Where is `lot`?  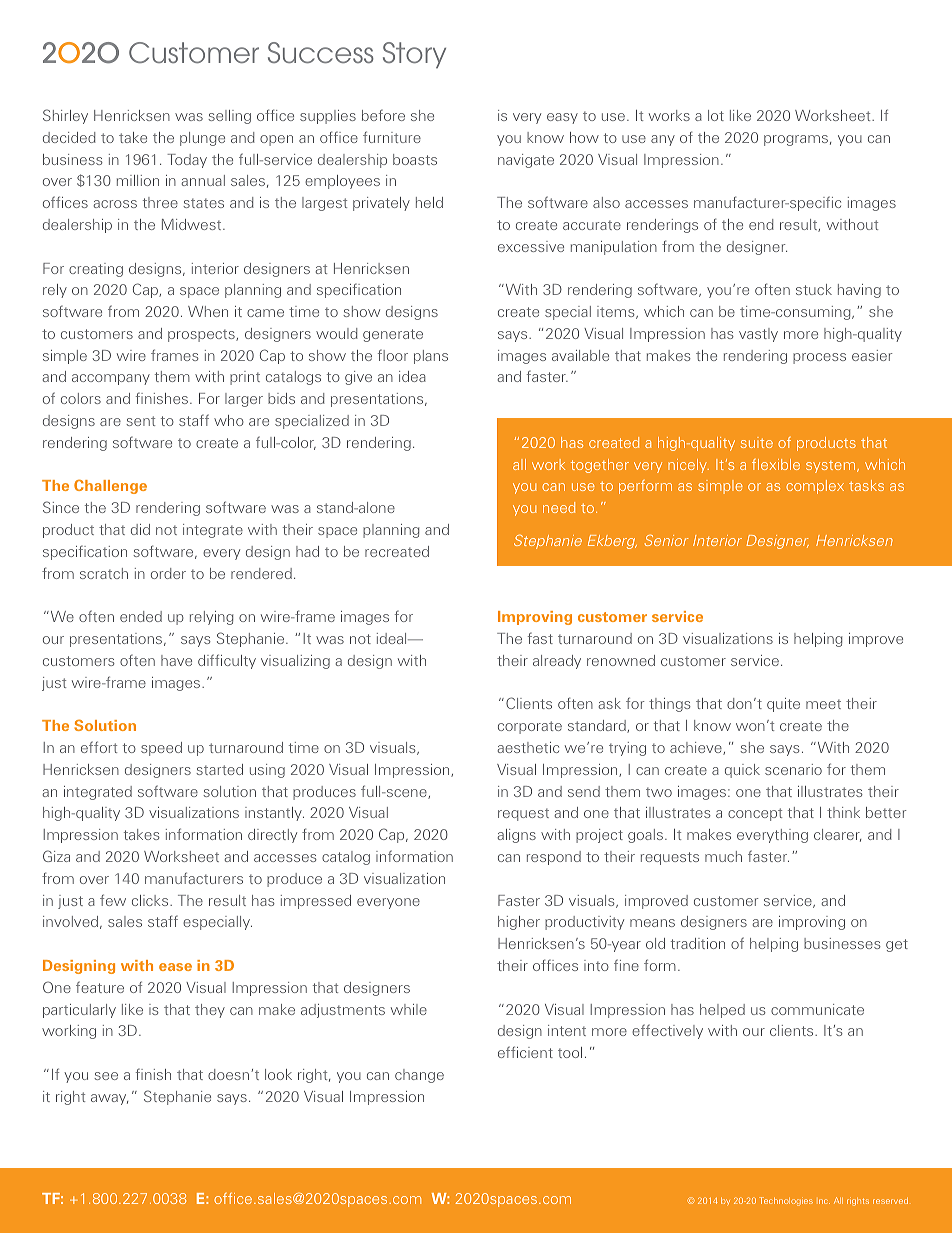
lot is located at coordinates (716, 115).
